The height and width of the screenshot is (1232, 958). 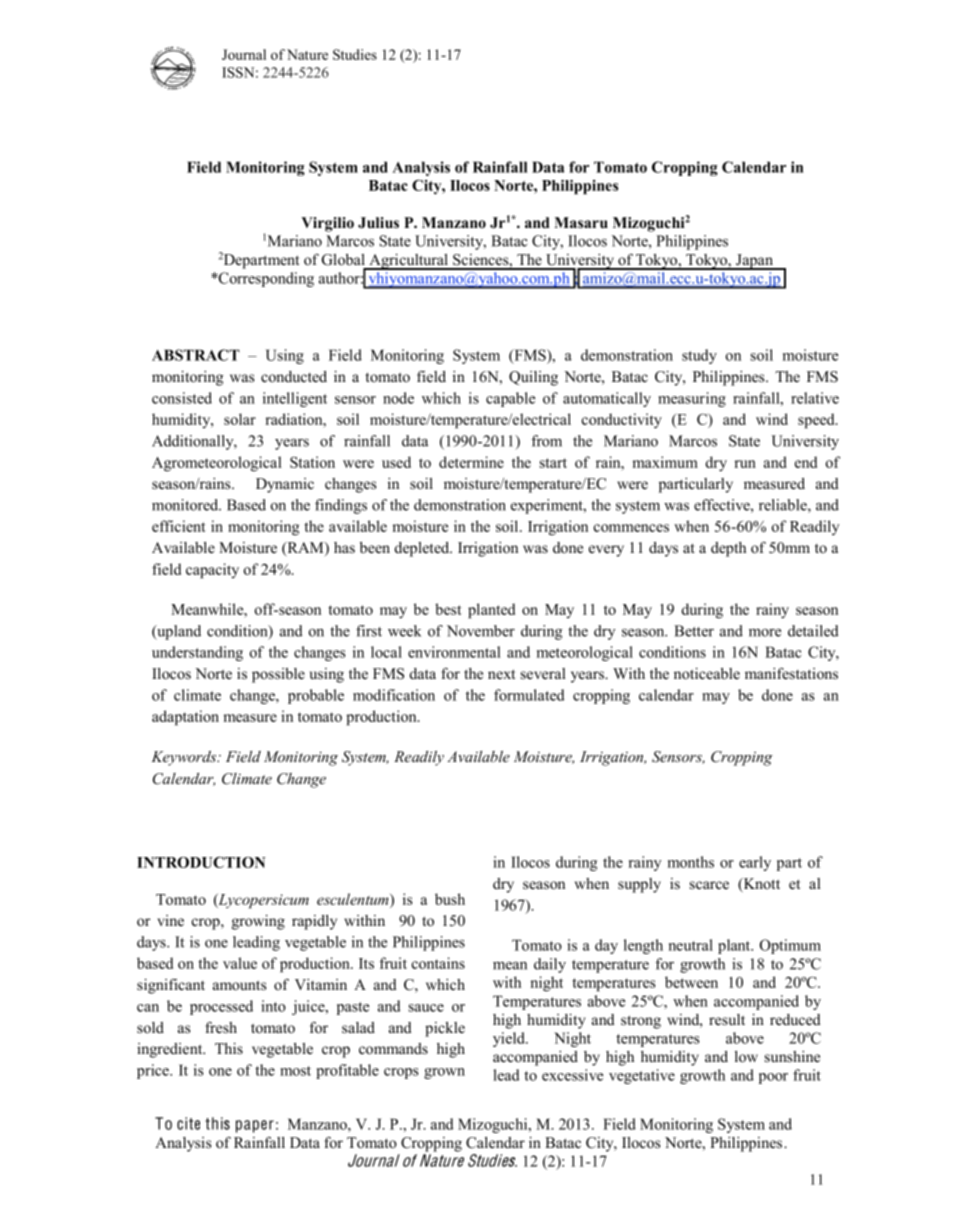 What do you see at coordinates (179, 526) in the screenshot?
I see `efficient` at bounding box center [179, 526].
